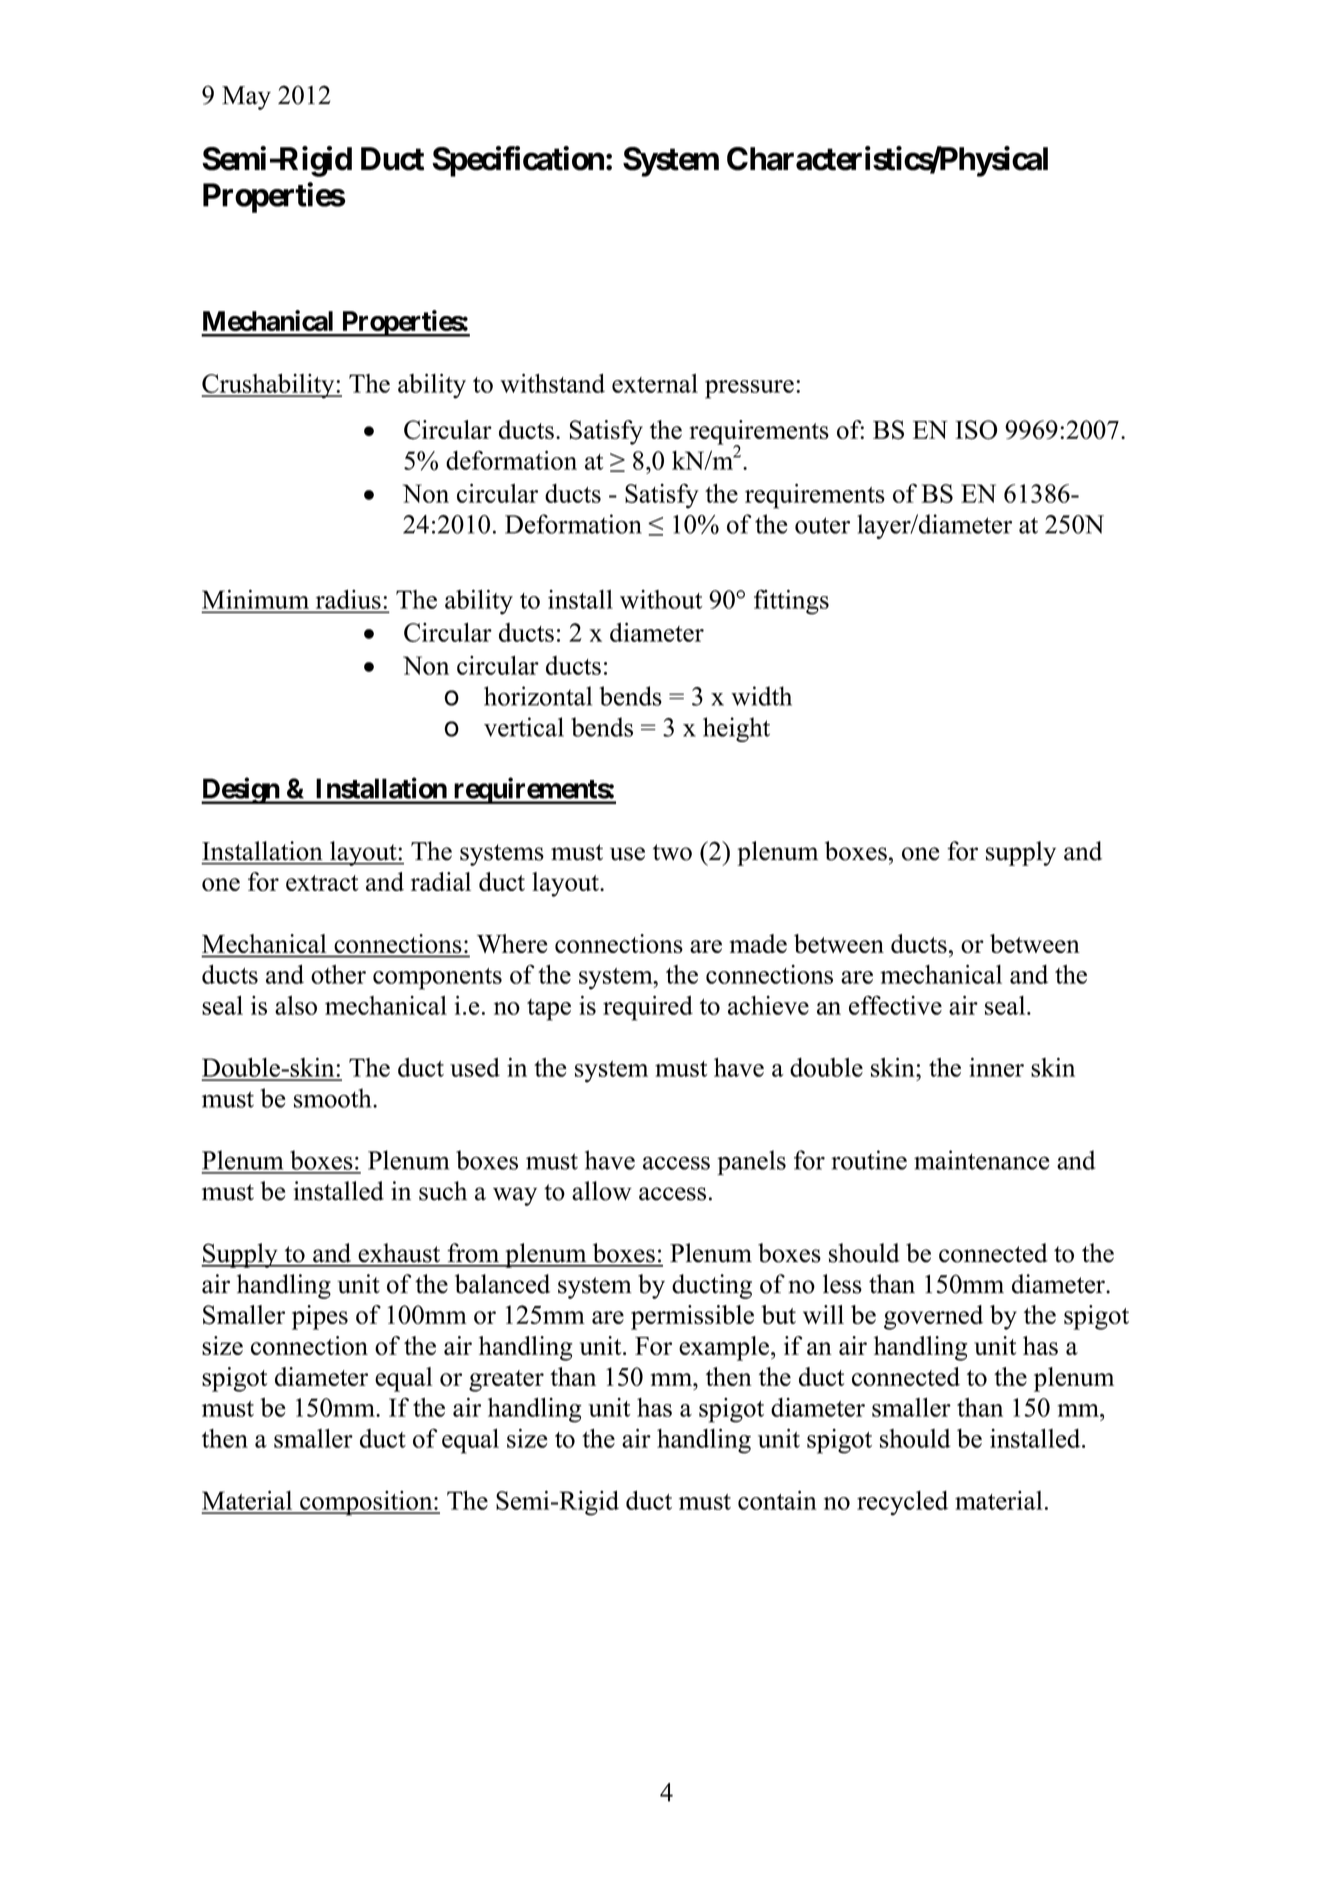 The image size is (1333, 1887). Describe the element at coordinates (672, 852) in the screenshot. I see `two` at that location.
